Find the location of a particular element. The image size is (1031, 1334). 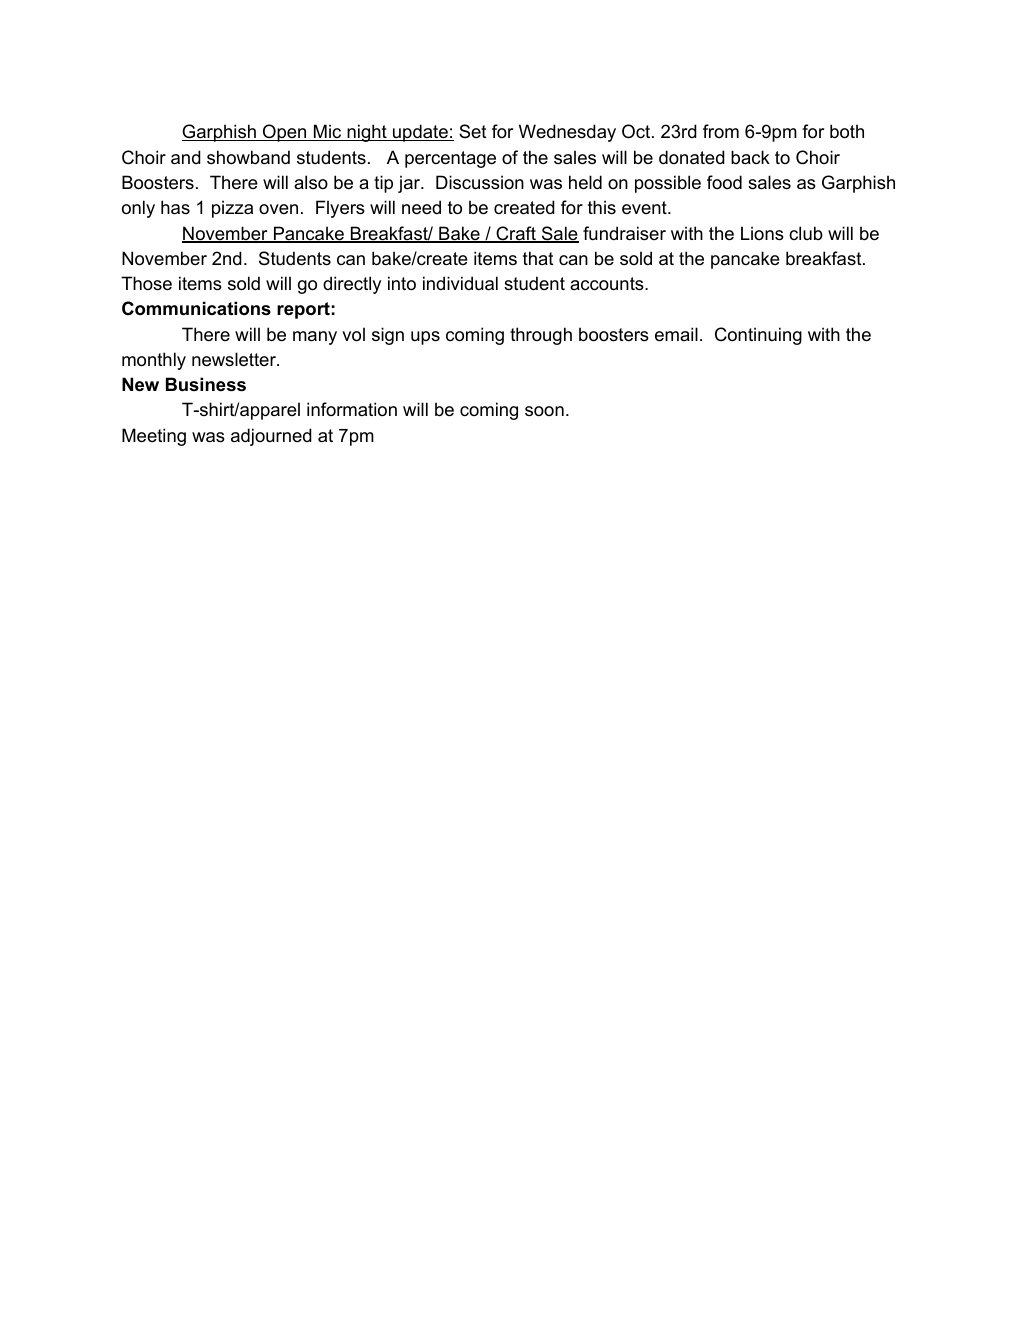

Meeting is located at coordinates (154, 437).
